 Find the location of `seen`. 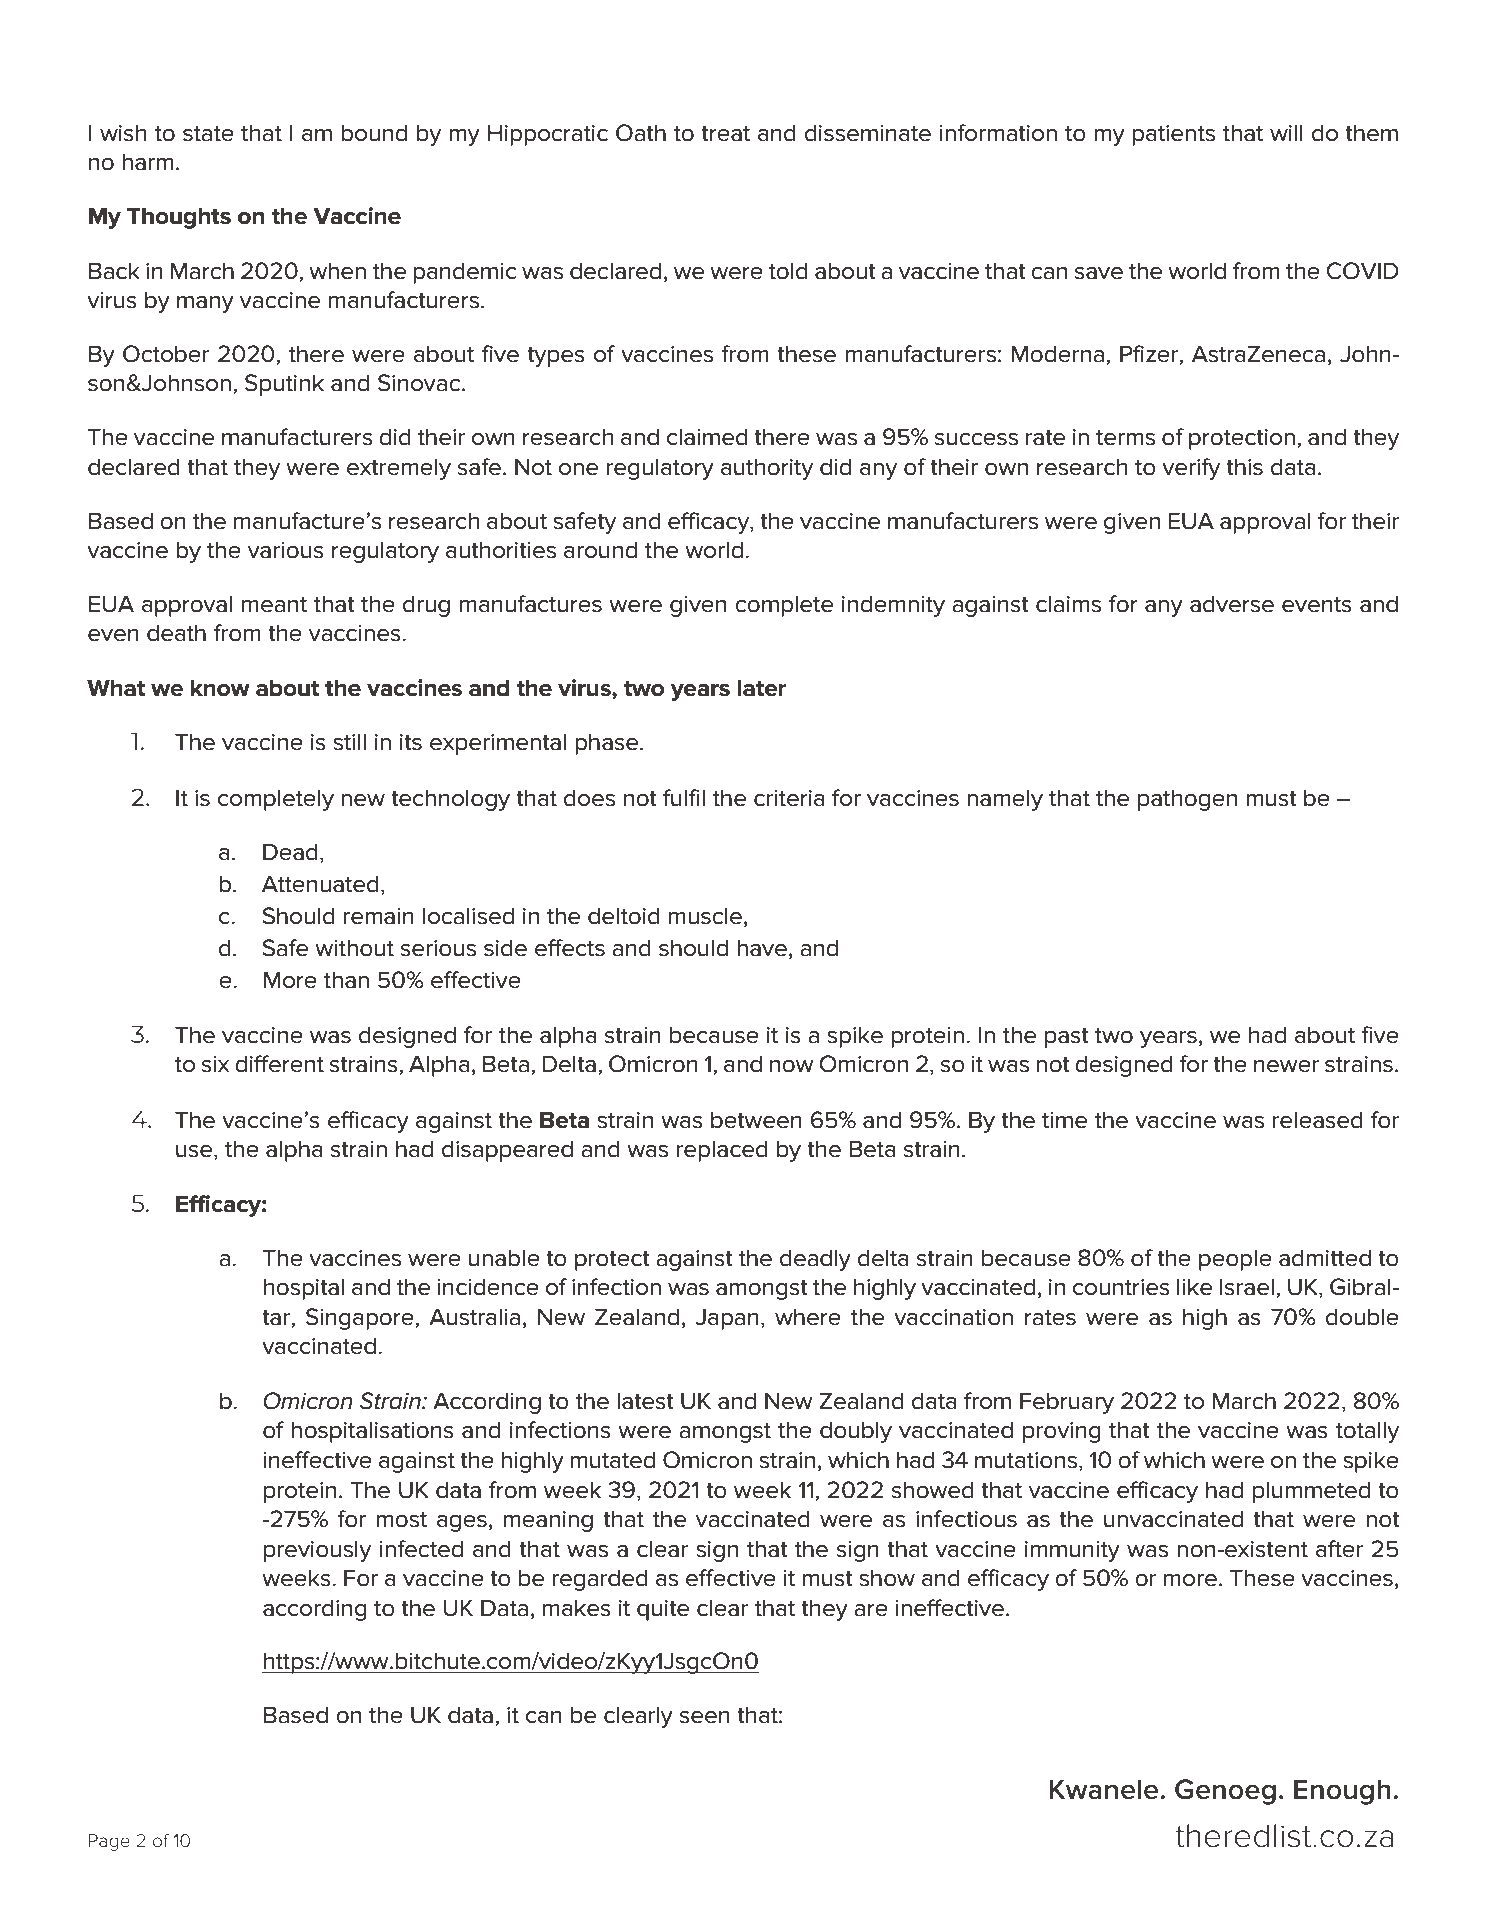

seen is located at coordinates (705, 1717).
